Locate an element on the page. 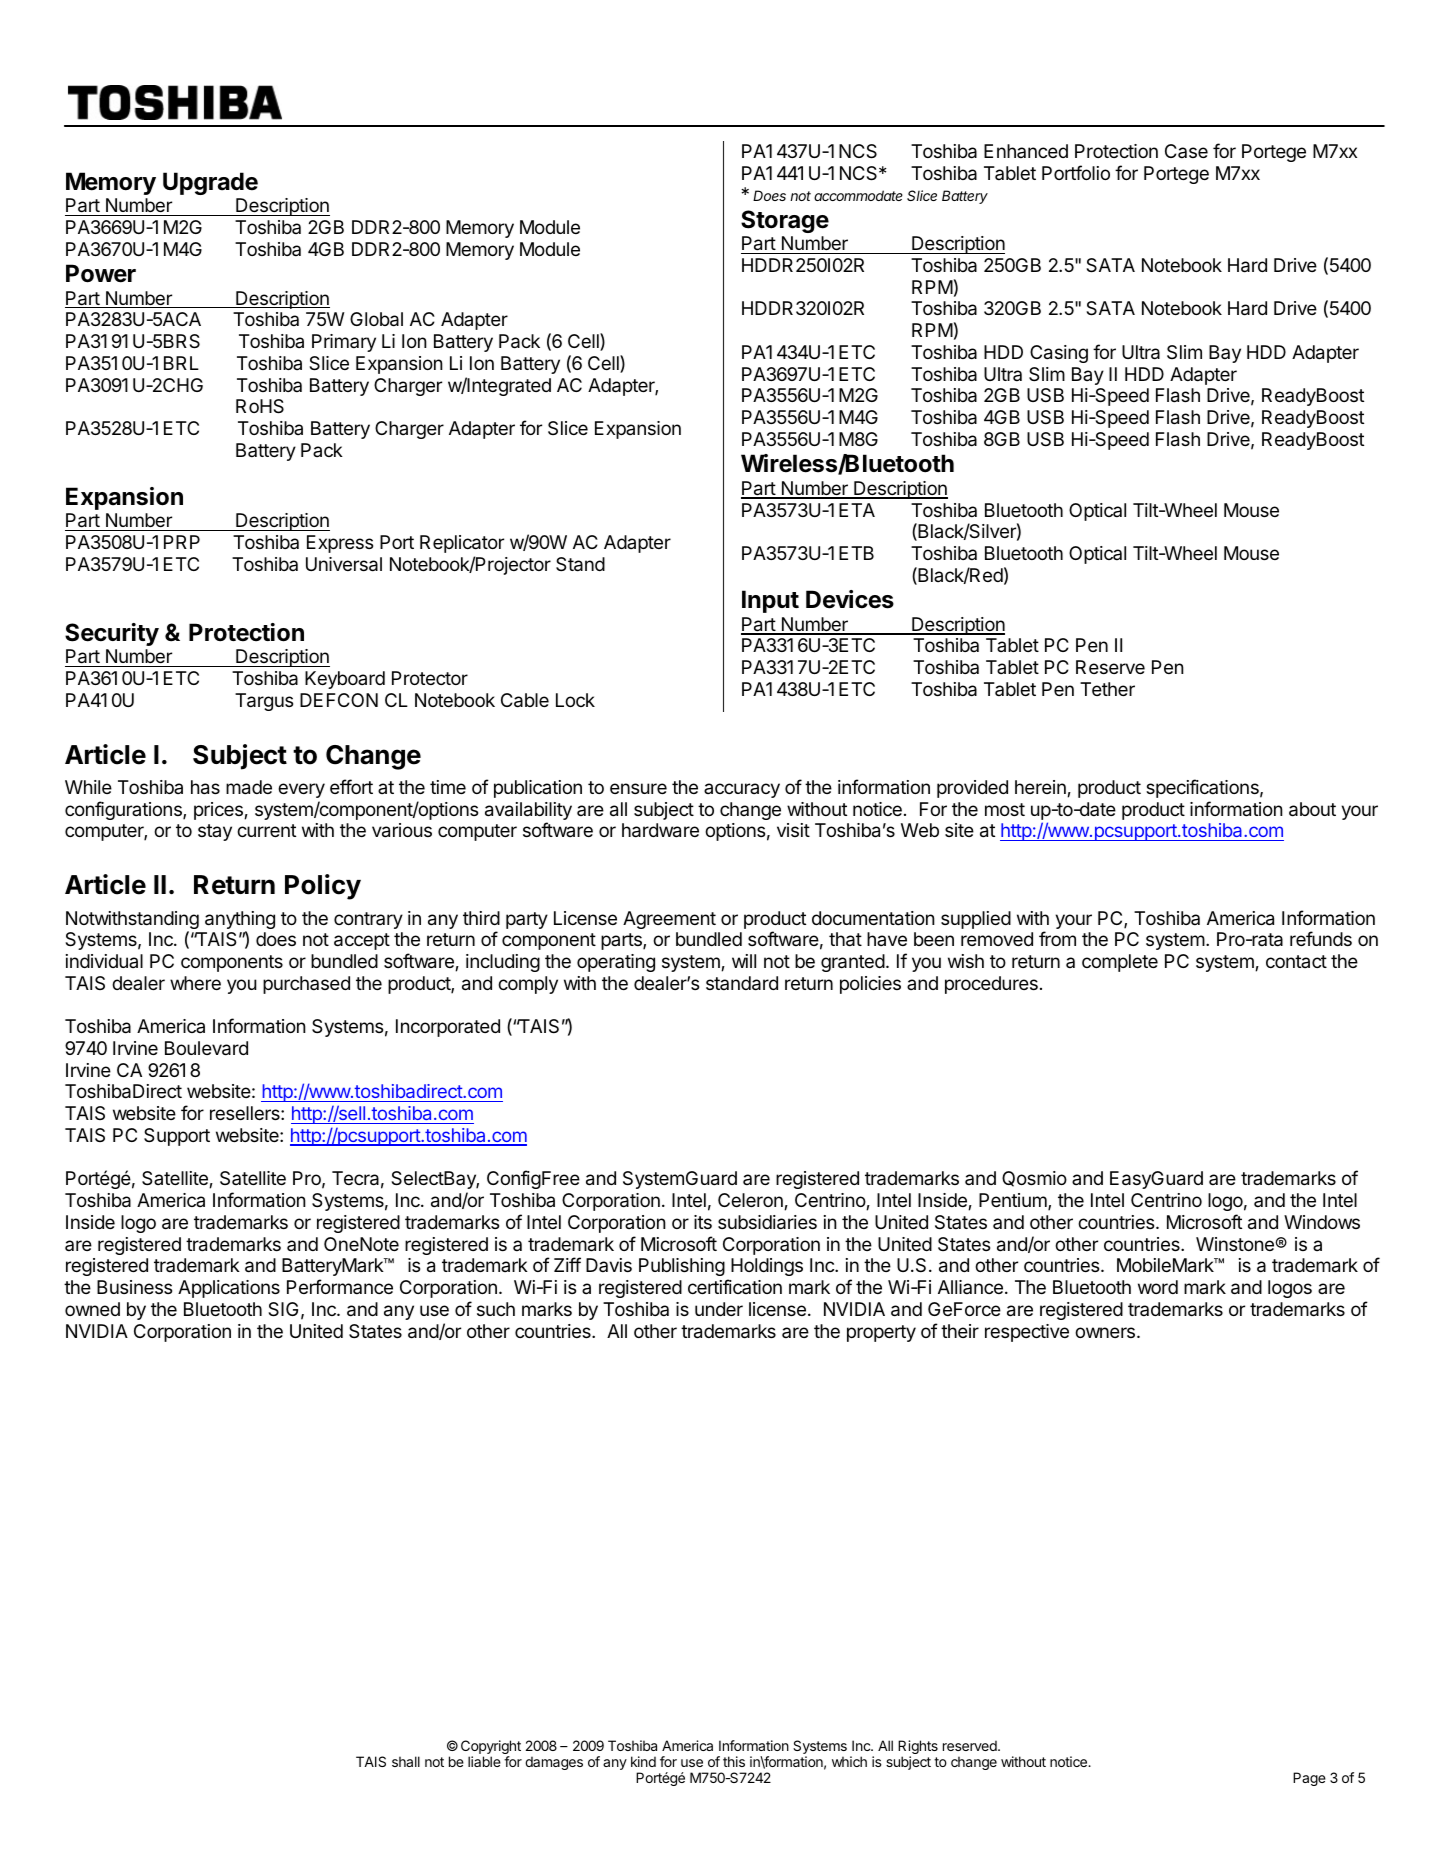  shall is located at coordinates (406, 1761).
